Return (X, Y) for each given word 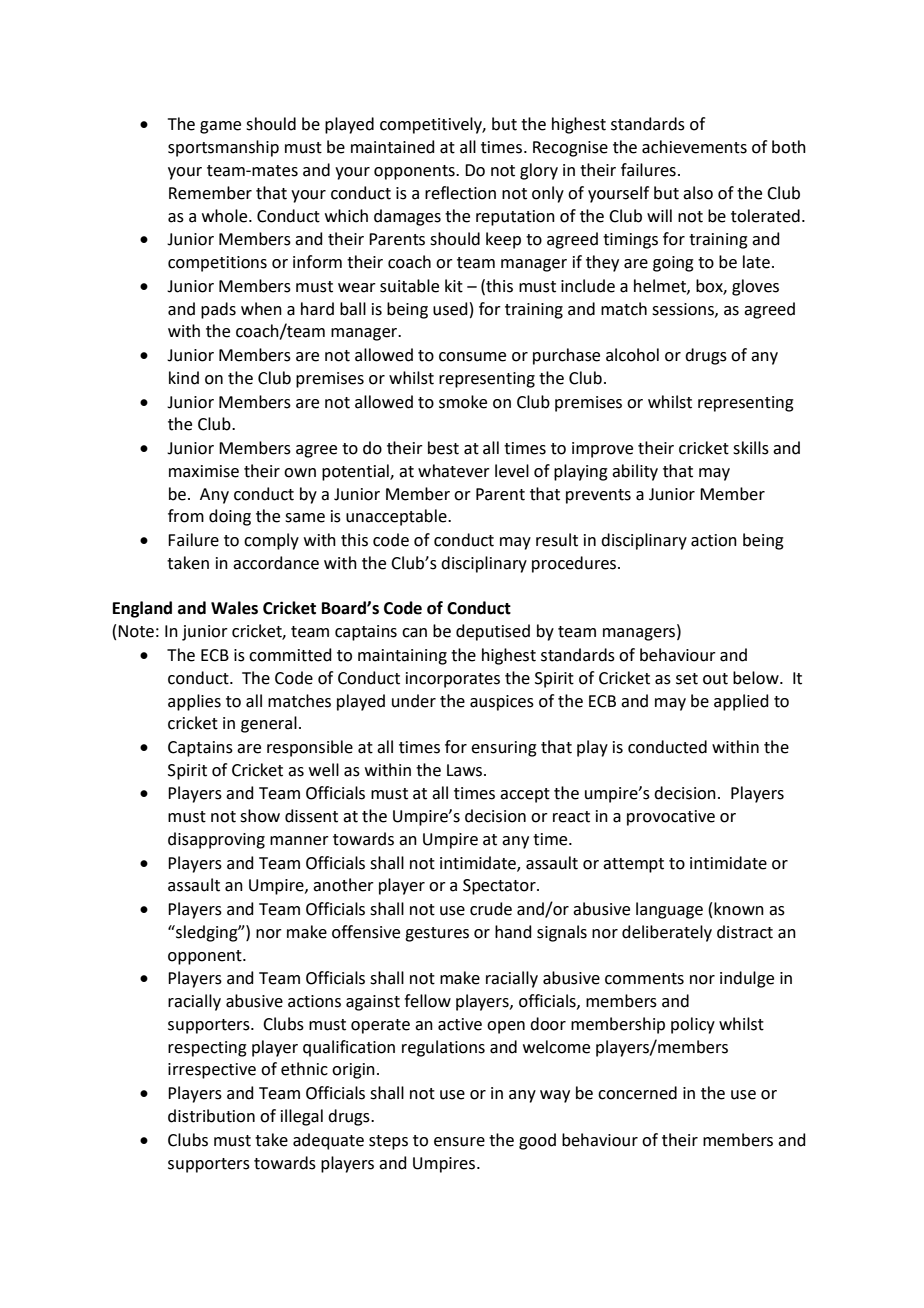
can (414, 633)
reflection (460, 193)
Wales (234, 608)
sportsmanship (223, 148)
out (715, 679)
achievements (694, 147)
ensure (459, 1142)
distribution (211, 1116)
